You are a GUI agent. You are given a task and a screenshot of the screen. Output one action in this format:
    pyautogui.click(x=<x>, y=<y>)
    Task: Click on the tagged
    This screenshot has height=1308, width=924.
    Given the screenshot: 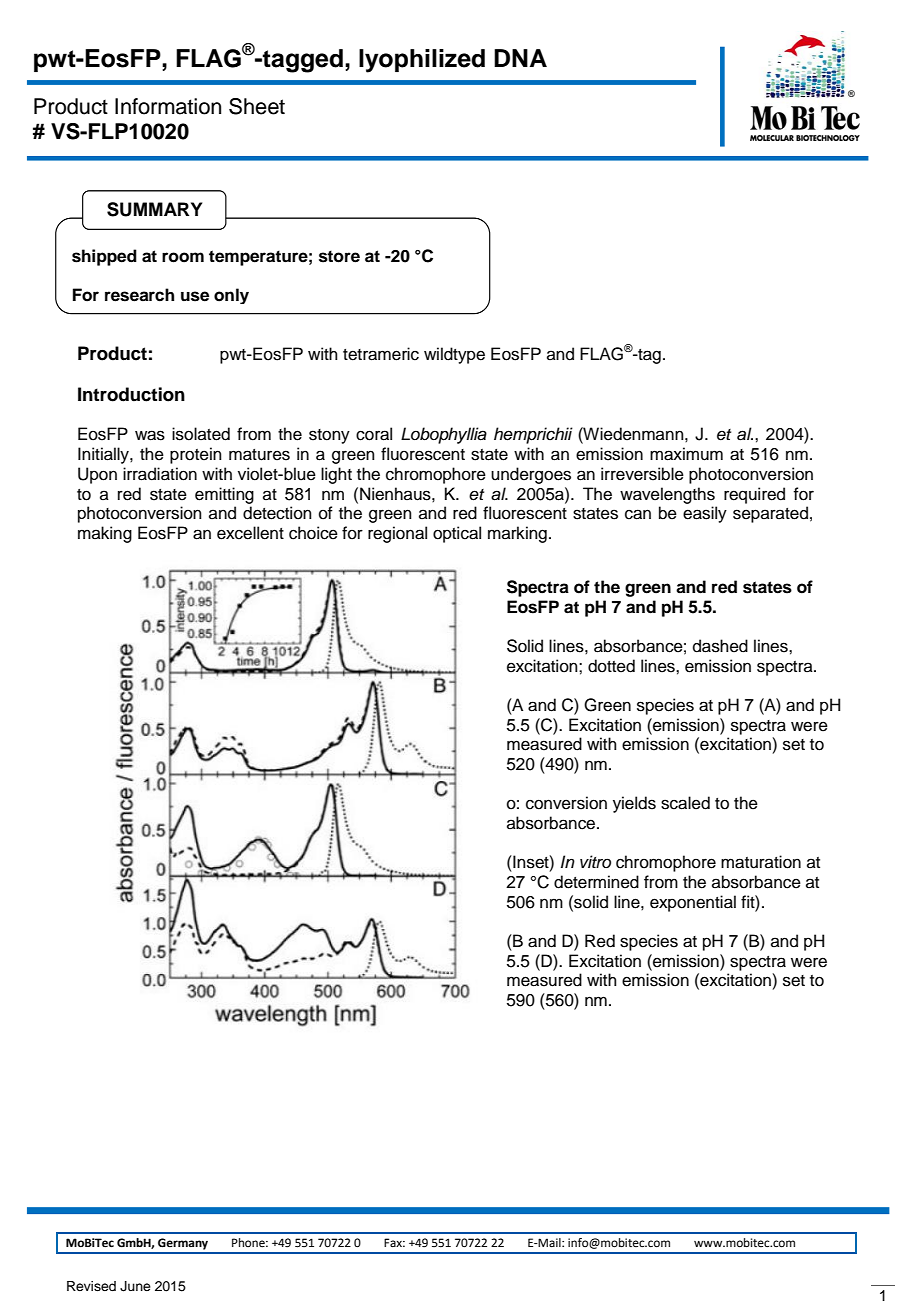 What is the action you would take?
    pyautogui.click(x=302, y=61)
